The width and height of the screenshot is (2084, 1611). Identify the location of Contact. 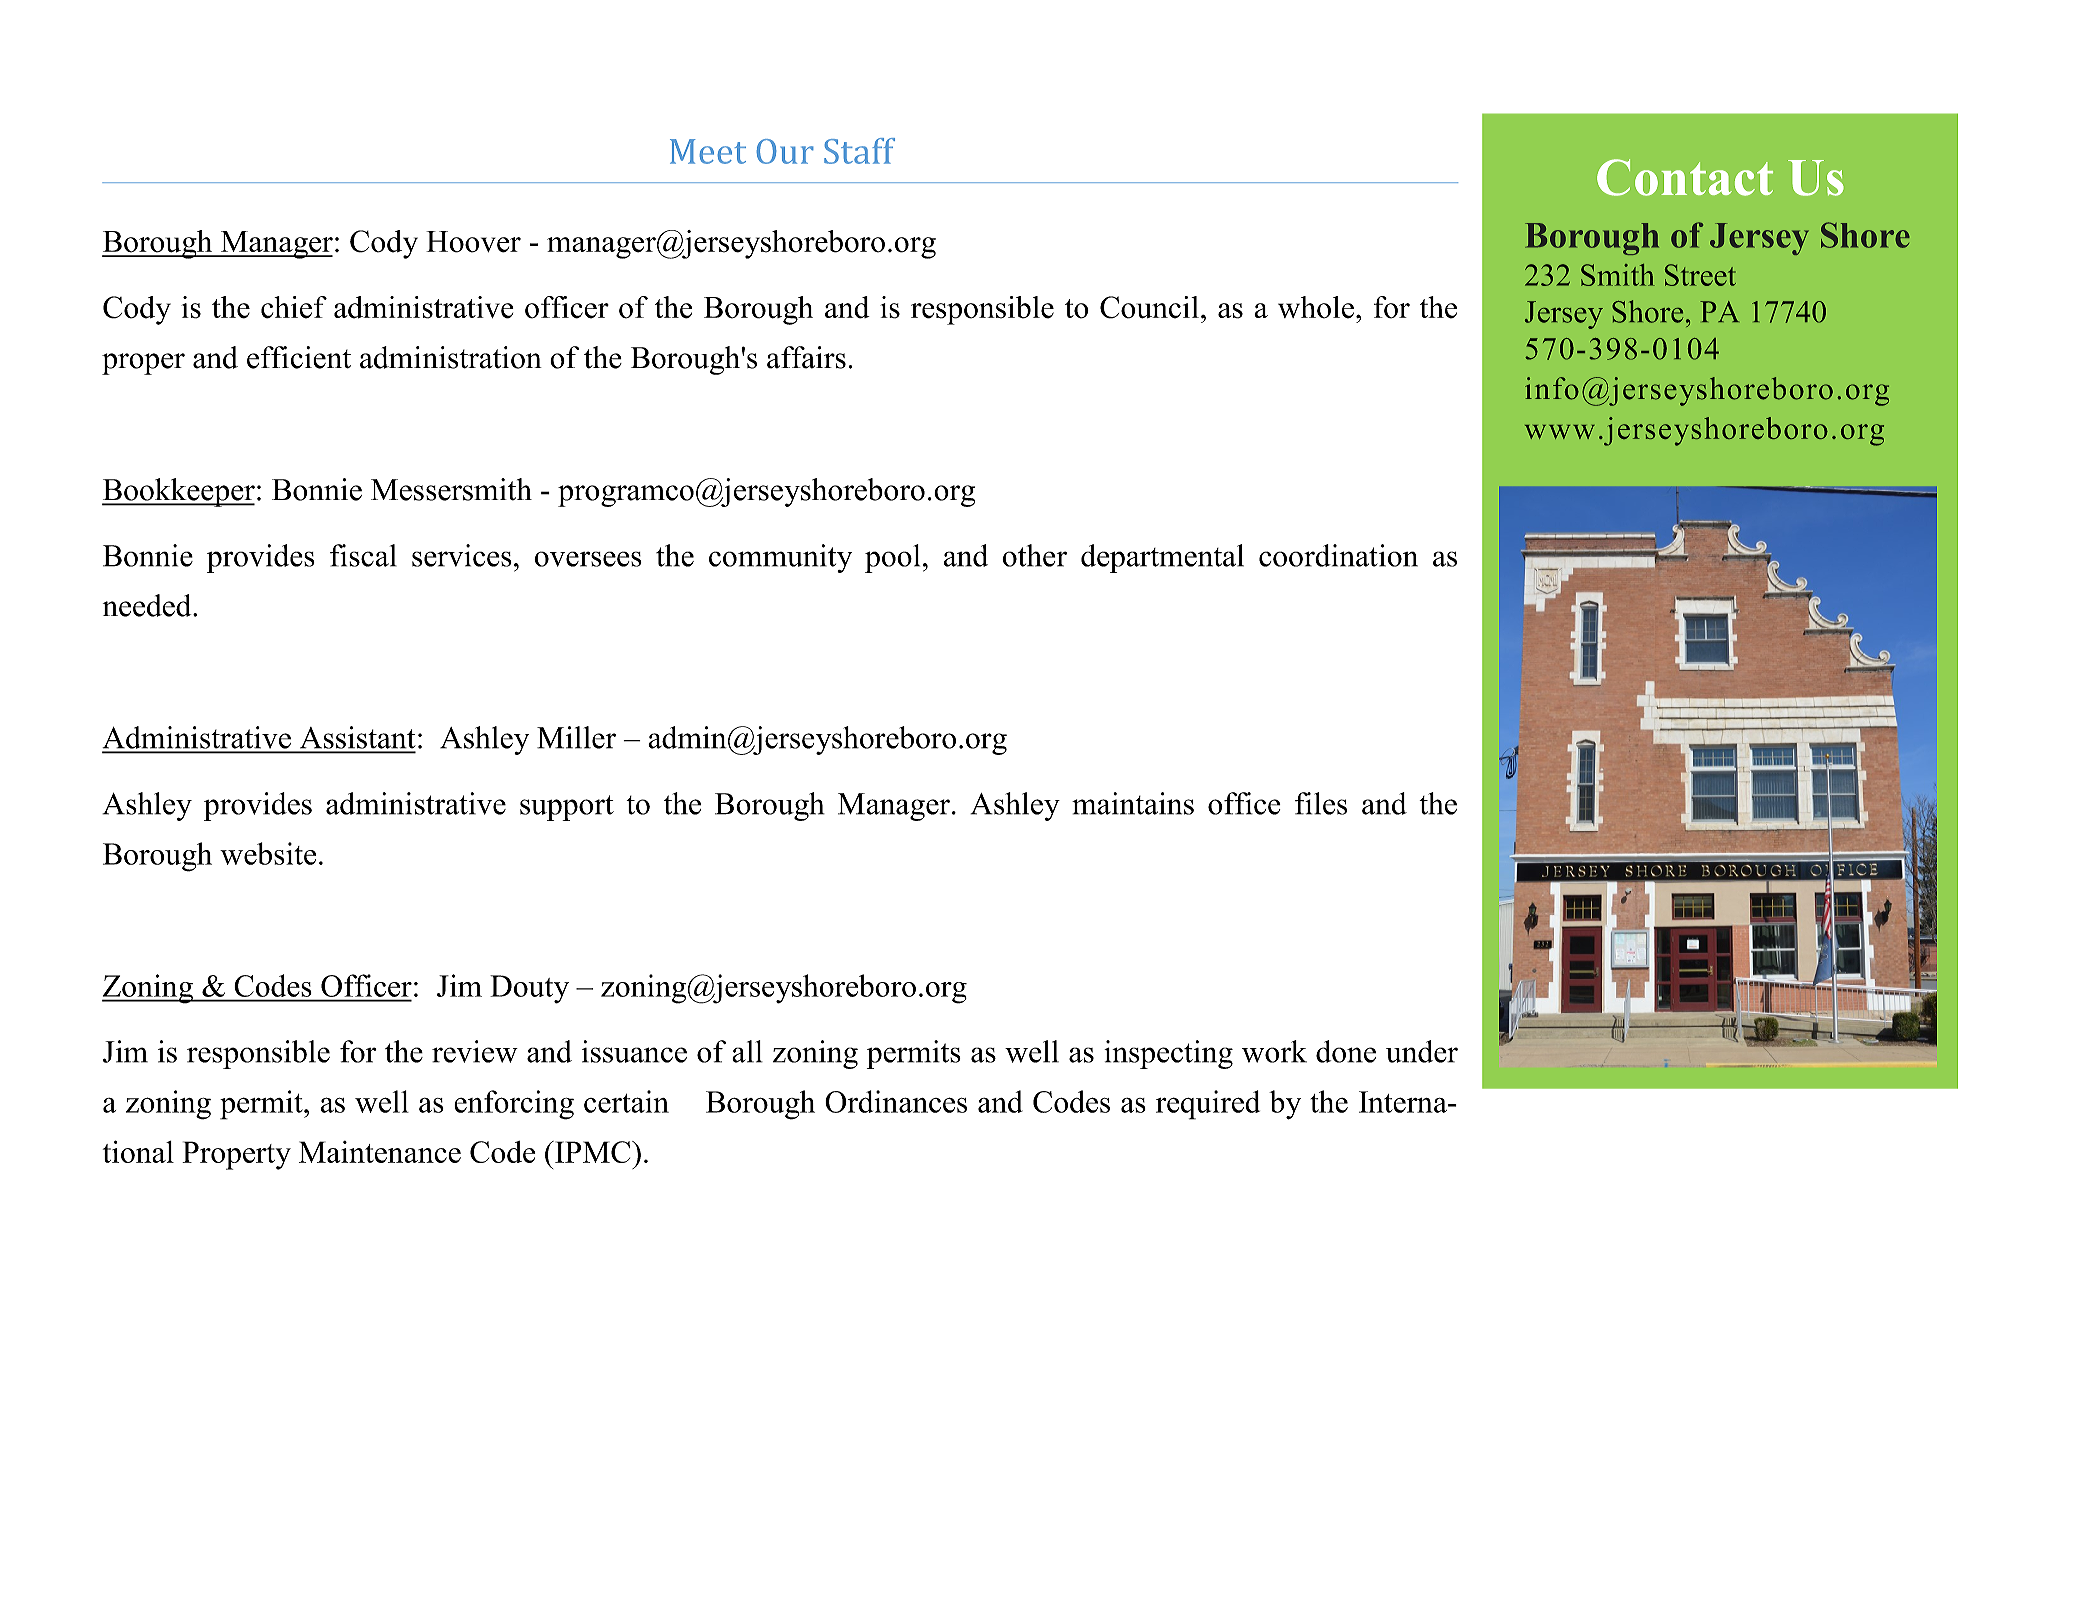
(1685, 177).
